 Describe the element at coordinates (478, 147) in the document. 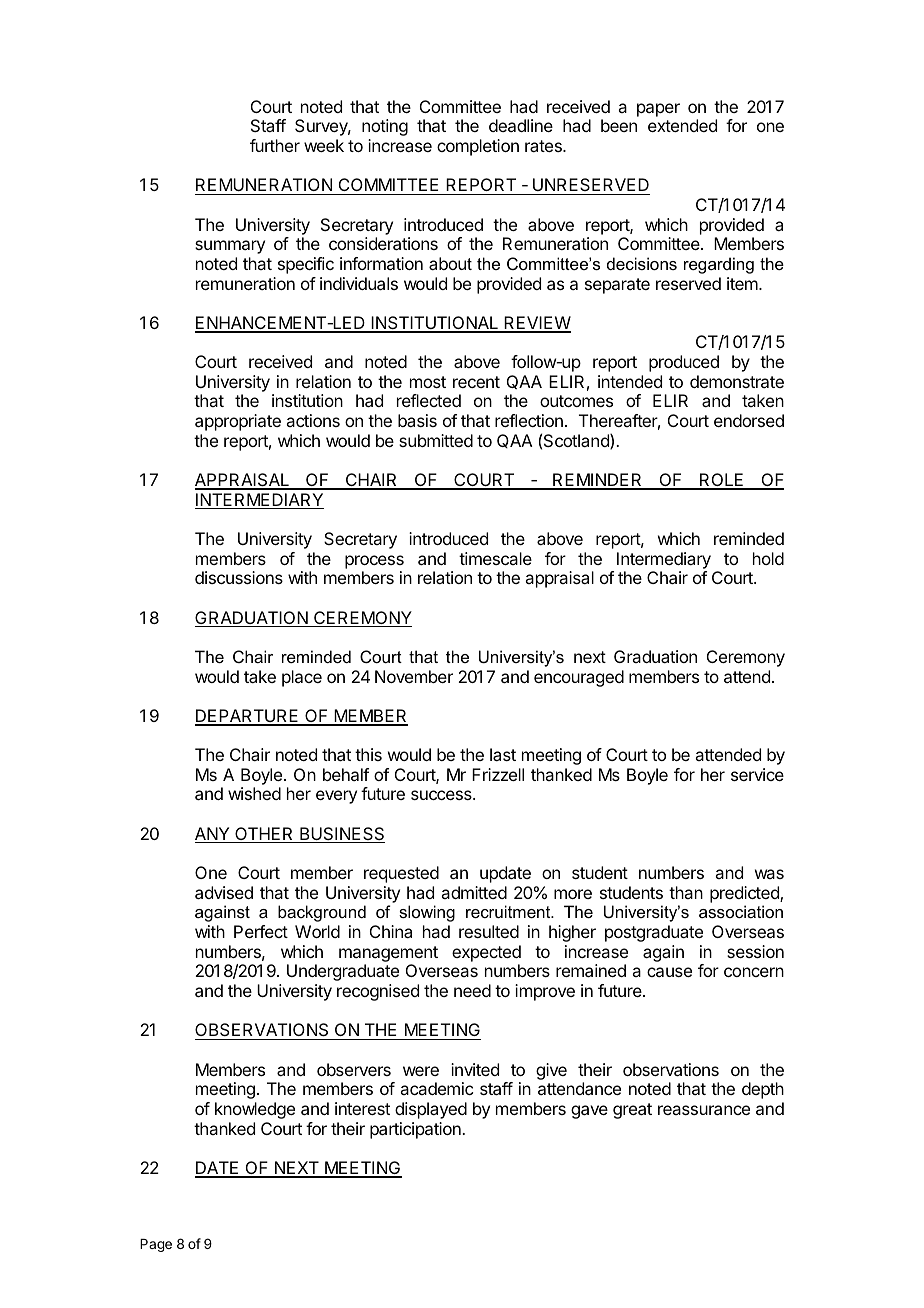

I see `completion` at that location.
